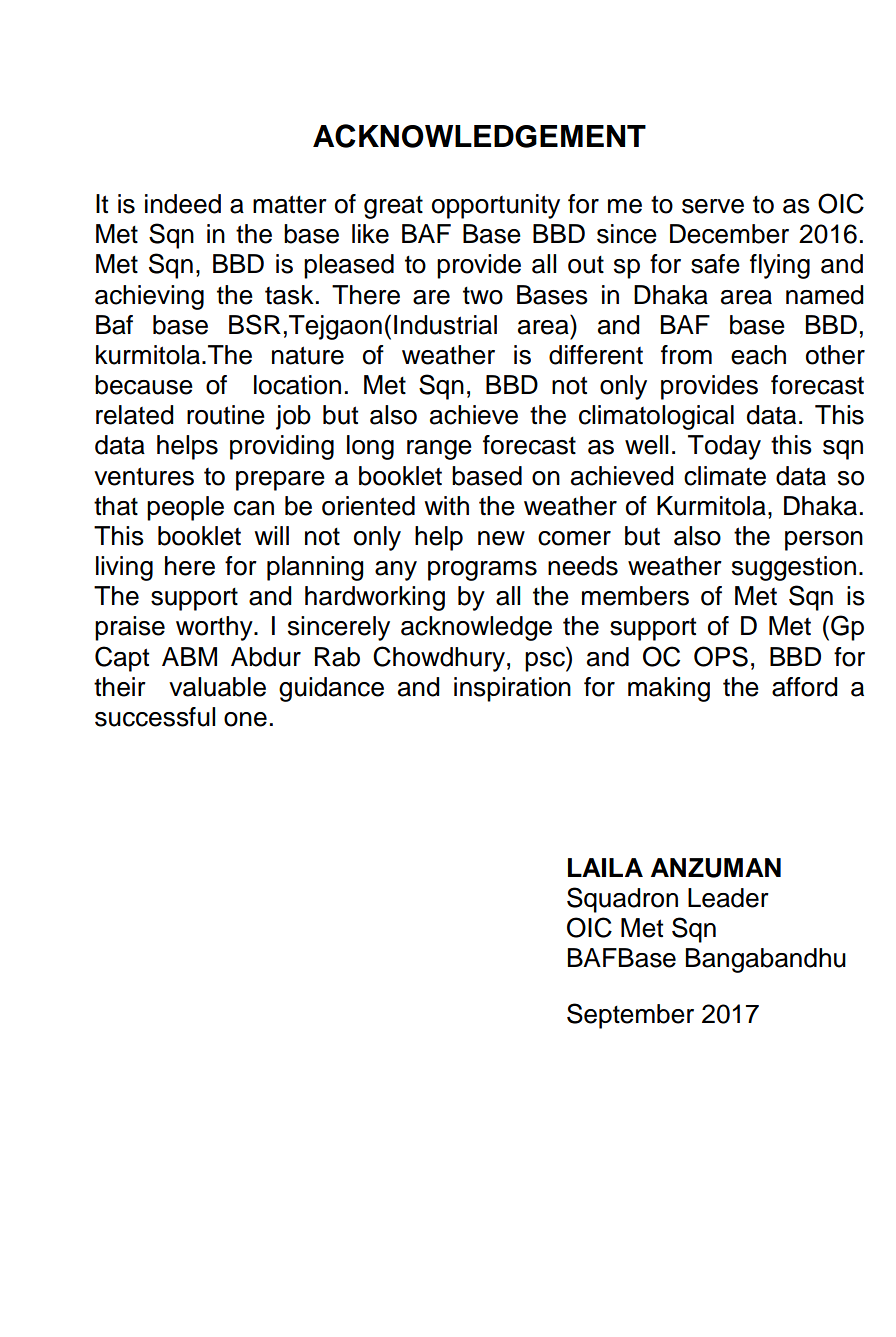 This page has height=1337, width=896. What do you see at coordinates (729, 234) in the page?
I see `December` at bounding box center [729, 234].
